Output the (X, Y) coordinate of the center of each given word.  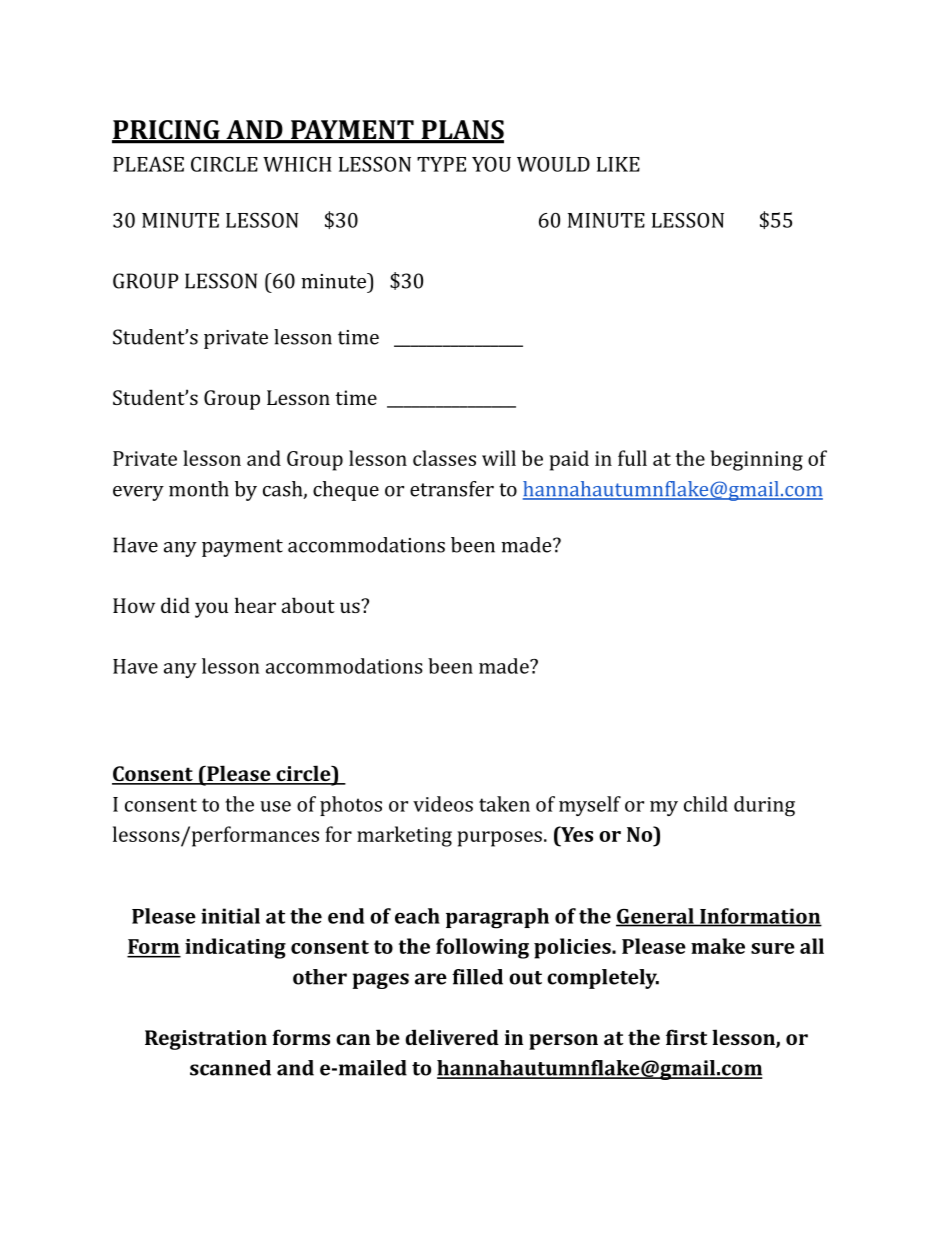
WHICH (297, 164)
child (706, 804)
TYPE (441, 164)
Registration (206, 1040)
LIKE (618, 164)
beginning (757, 460)
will (499, 458)
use (275, 806)
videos (443, 804)
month (199, 489)
